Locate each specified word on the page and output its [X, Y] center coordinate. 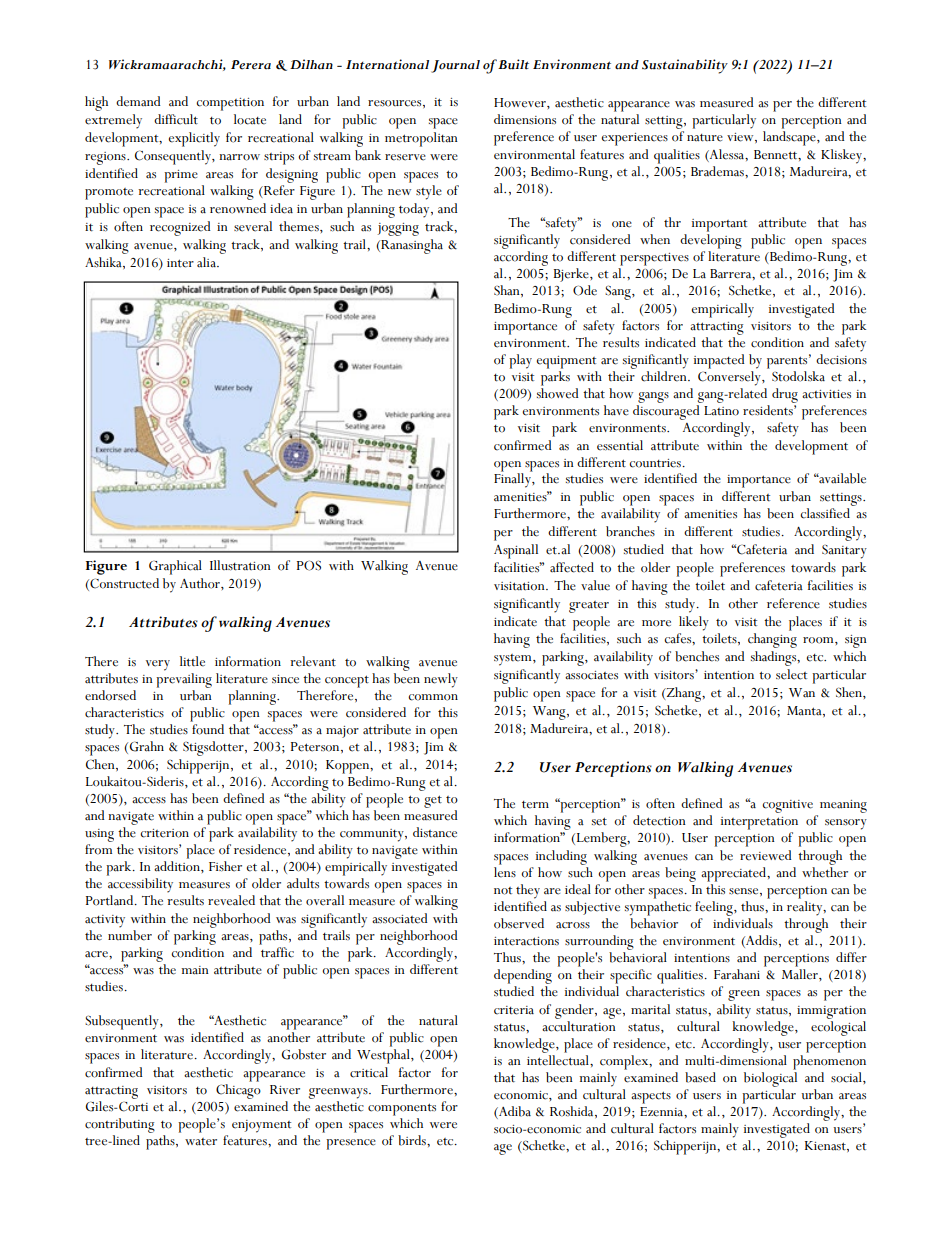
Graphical [175, 567]
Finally [513, 479]
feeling [715, 908]
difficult [176, 119]
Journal [455, 66]
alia [207, 262]
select [791, 674]
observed [519, 923]
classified [825, 513]
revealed [231, 900]
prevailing [184, 680]
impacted [719, 361]
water [201, 1142]
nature [705, 138]
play [520, 361]
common [433, 697]
